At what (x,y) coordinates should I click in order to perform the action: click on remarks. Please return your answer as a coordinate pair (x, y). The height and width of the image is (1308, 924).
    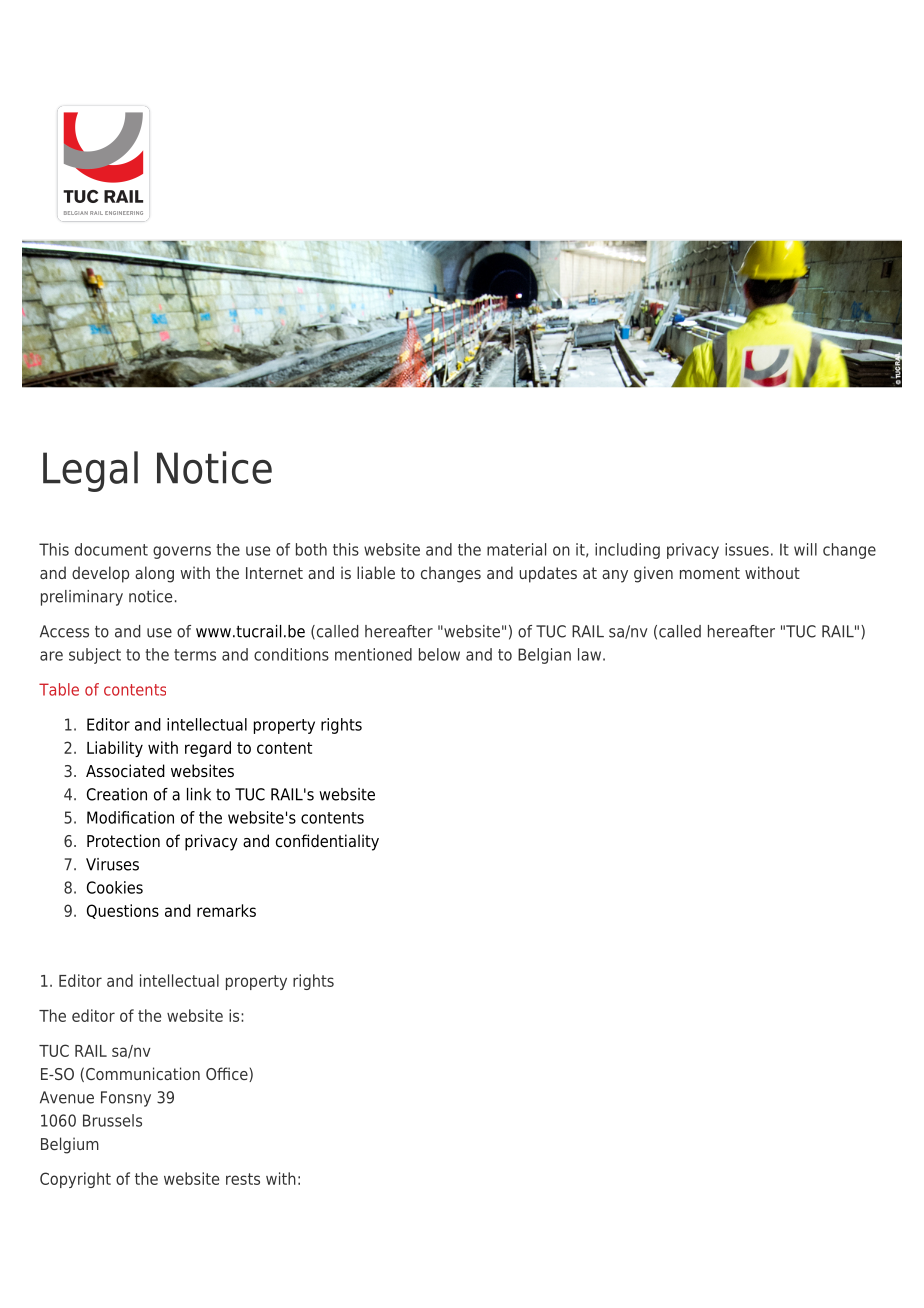
    Looking at the image, I should click on (226, 910).
